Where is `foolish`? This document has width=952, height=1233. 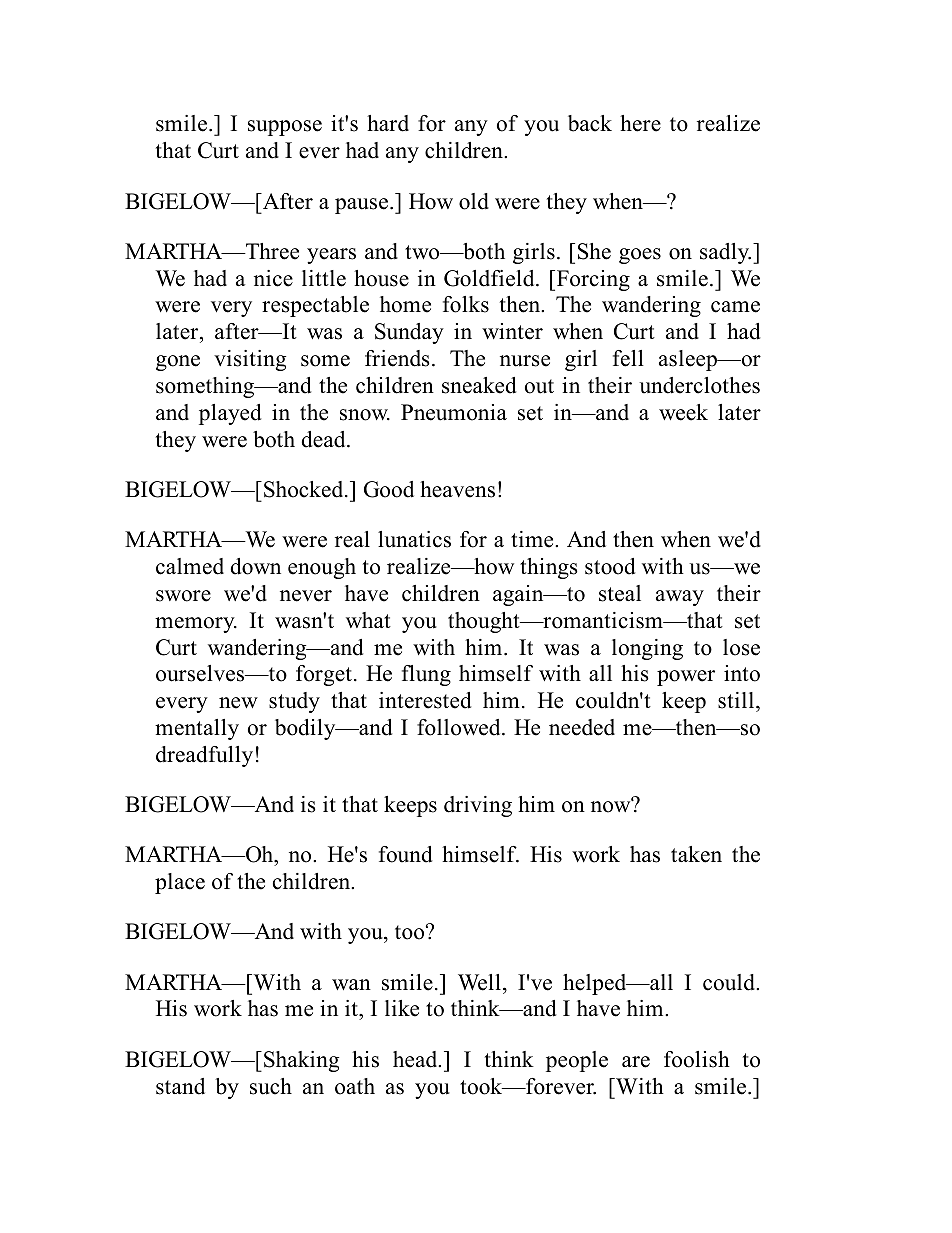 foolish is located at coordinates (697, 1059).
